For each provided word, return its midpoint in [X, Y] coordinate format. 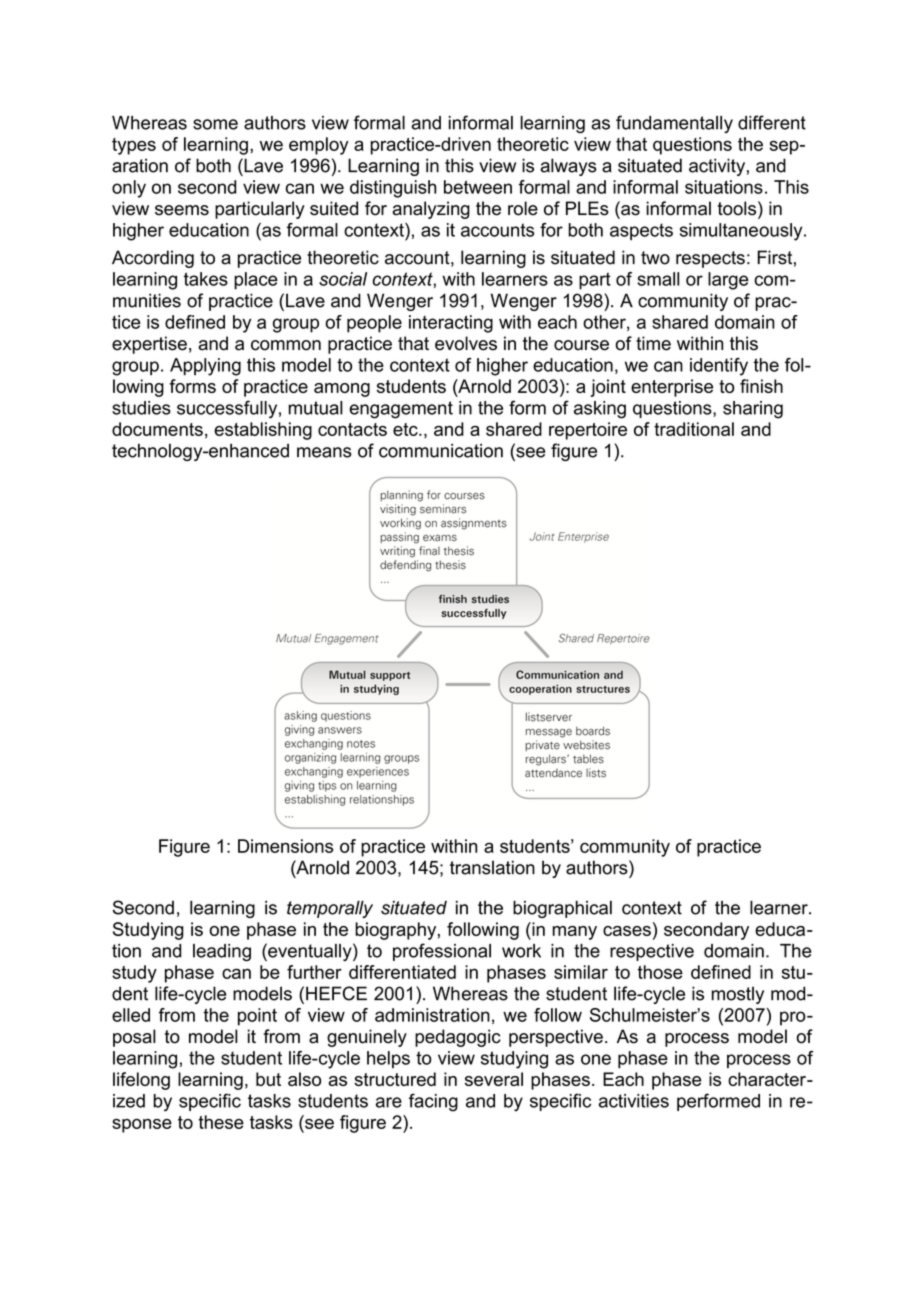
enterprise [672, 388]
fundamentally [674, 124]
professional [442, 952]
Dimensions [285, 846]
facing [433, 1102]
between [478, 187]
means [324, 452]
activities [634, 1101]
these [221, 1122]
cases [627, 931]
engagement [401, 410]
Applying [205, 367]
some [215, 124]
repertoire [588, 431]
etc [406, 429]
